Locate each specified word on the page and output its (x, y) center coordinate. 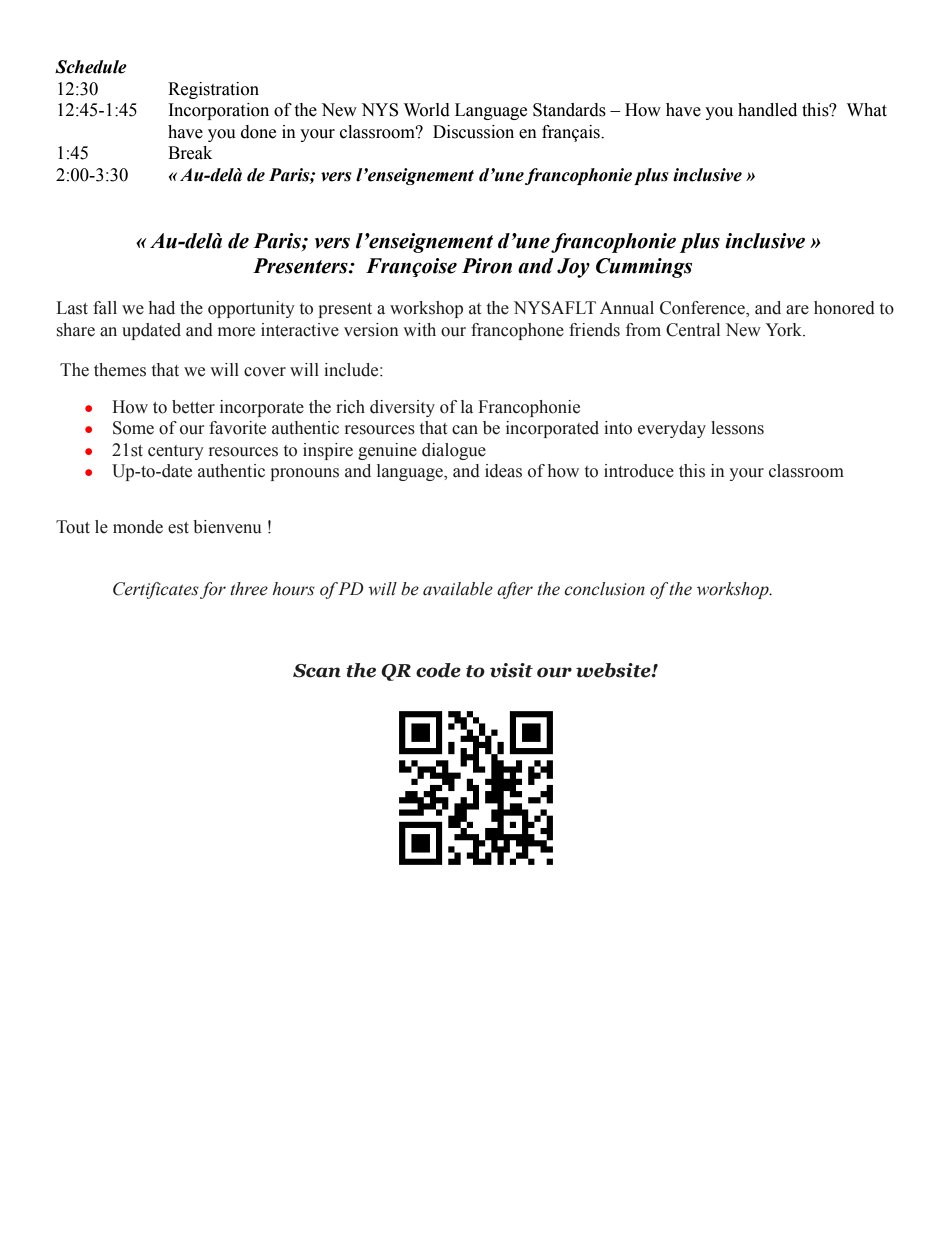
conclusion (604, 589)
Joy (573, 268)
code (438, 670)
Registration (213, 90)
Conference (703, 309)
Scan (317, 671)
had (162, 308)
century (176, 452)
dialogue (454, 451)
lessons (737, 428)
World (427, 110)
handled (767, 110)
